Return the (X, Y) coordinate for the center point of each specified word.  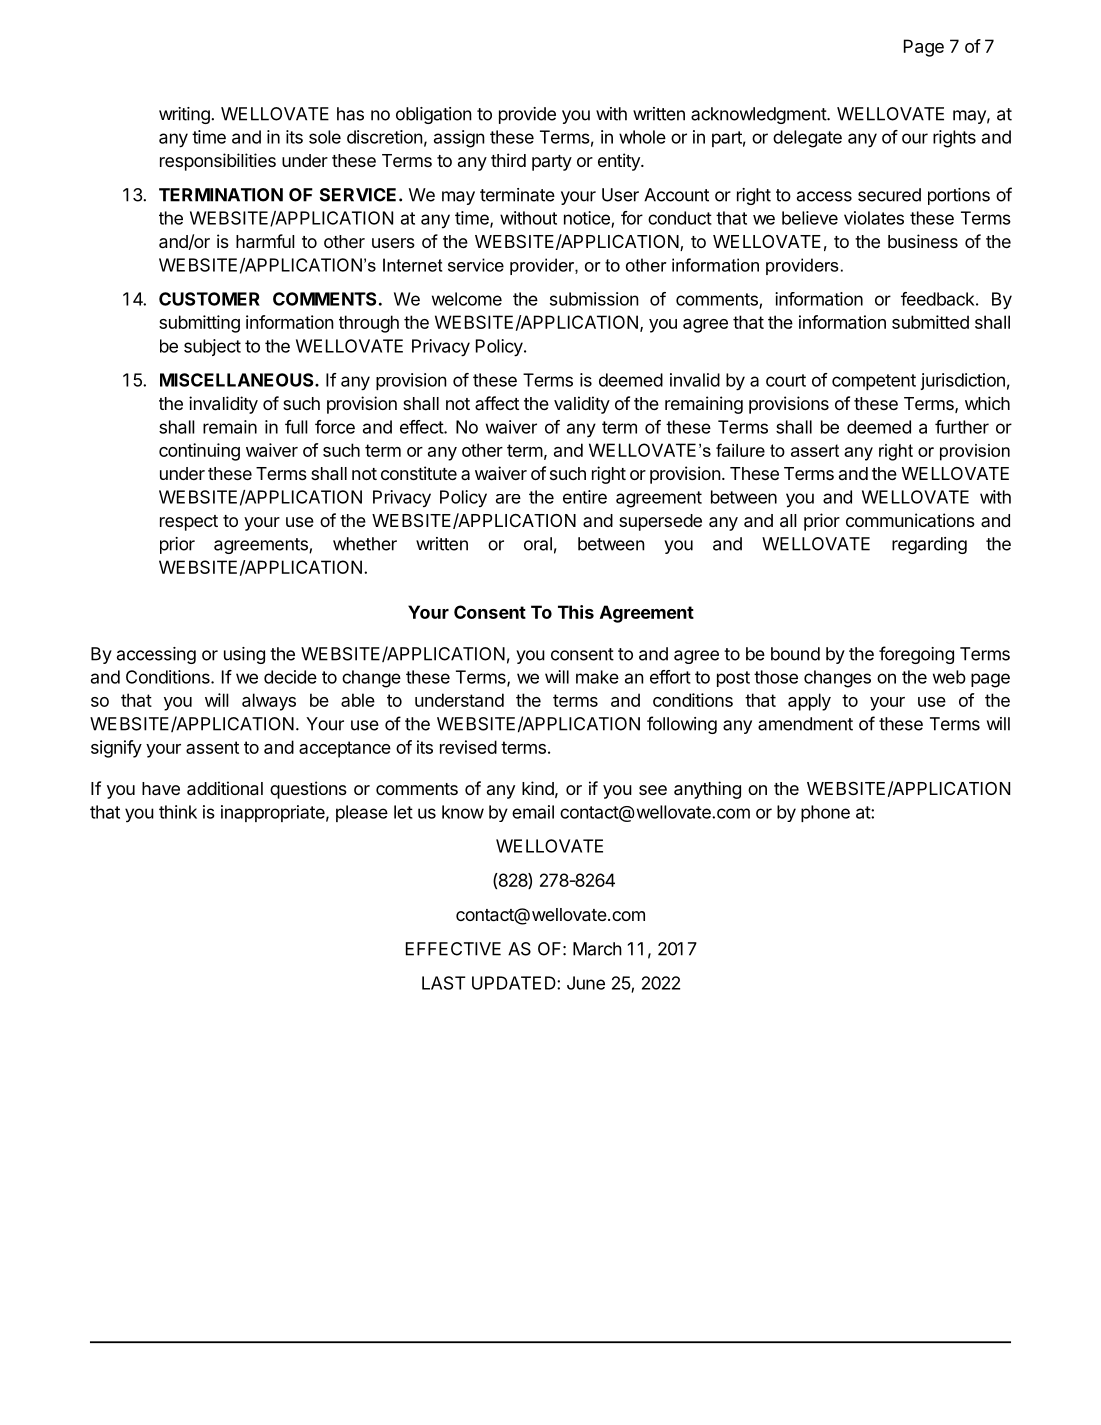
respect (189, 523)
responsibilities (218, 162)
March (597, 949)
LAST (444, 983)
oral (538, 544)
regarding (929, 545)
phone (825, 813)
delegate (807, 139)
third (508, 160)
